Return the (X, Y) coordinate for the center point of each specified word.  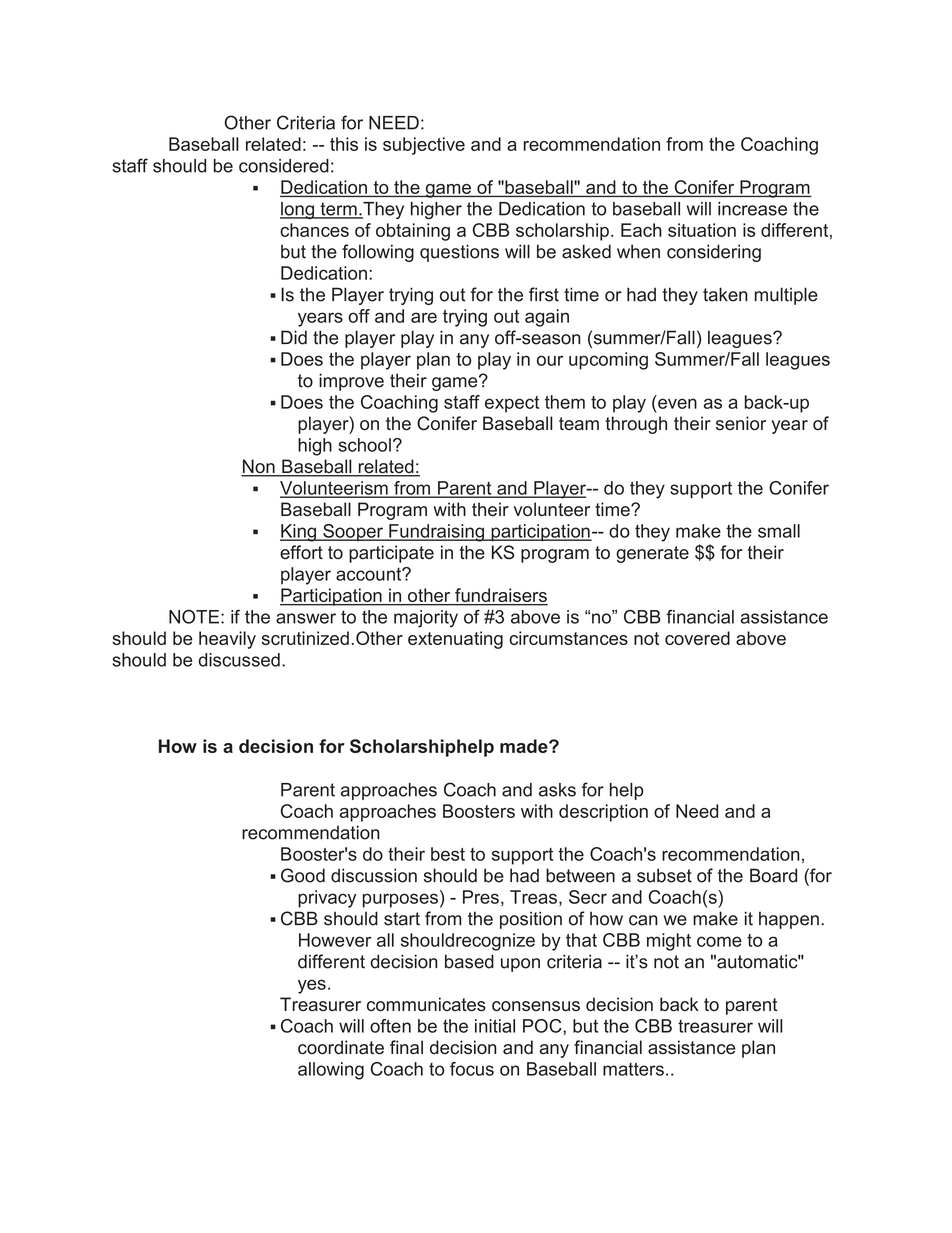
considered (284, 166)
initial (495, 1026)
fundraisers (500, 596)
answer (306, 618)
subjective (424, 146)
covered (697, 638)
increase (752, 209)
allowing (331, 1071)
